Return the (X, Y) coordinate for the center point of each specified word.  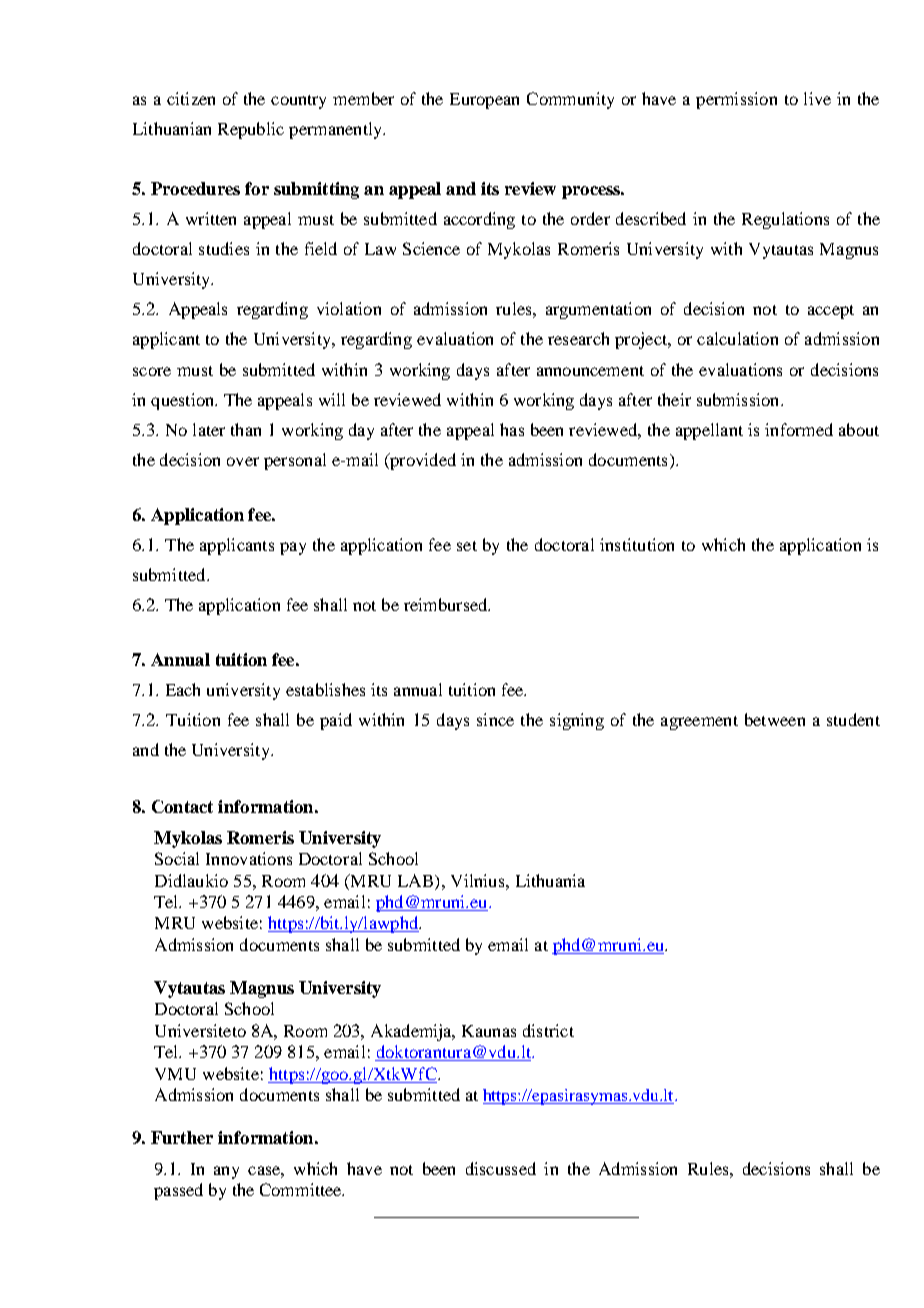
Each (183, 689)
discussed (501, 1168)
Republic (251, 130)
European (484, 101)
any (226, 1172)
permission (736, 100)
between (775, 719)
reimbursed (447, 604)
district (548, 1030)
